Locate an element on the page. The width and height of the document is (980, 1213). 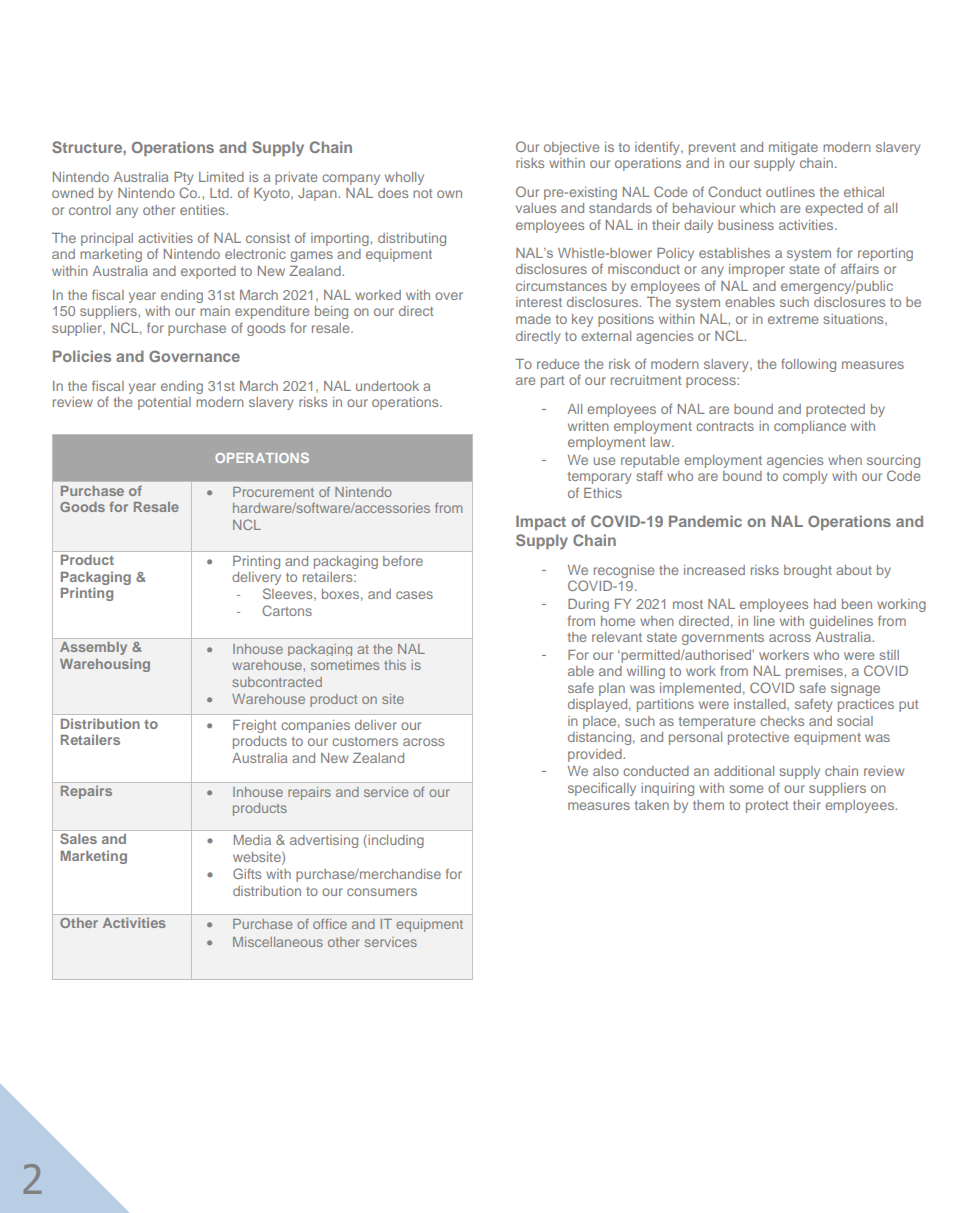
Miscellaneous is located at coordinates (278, 942).
